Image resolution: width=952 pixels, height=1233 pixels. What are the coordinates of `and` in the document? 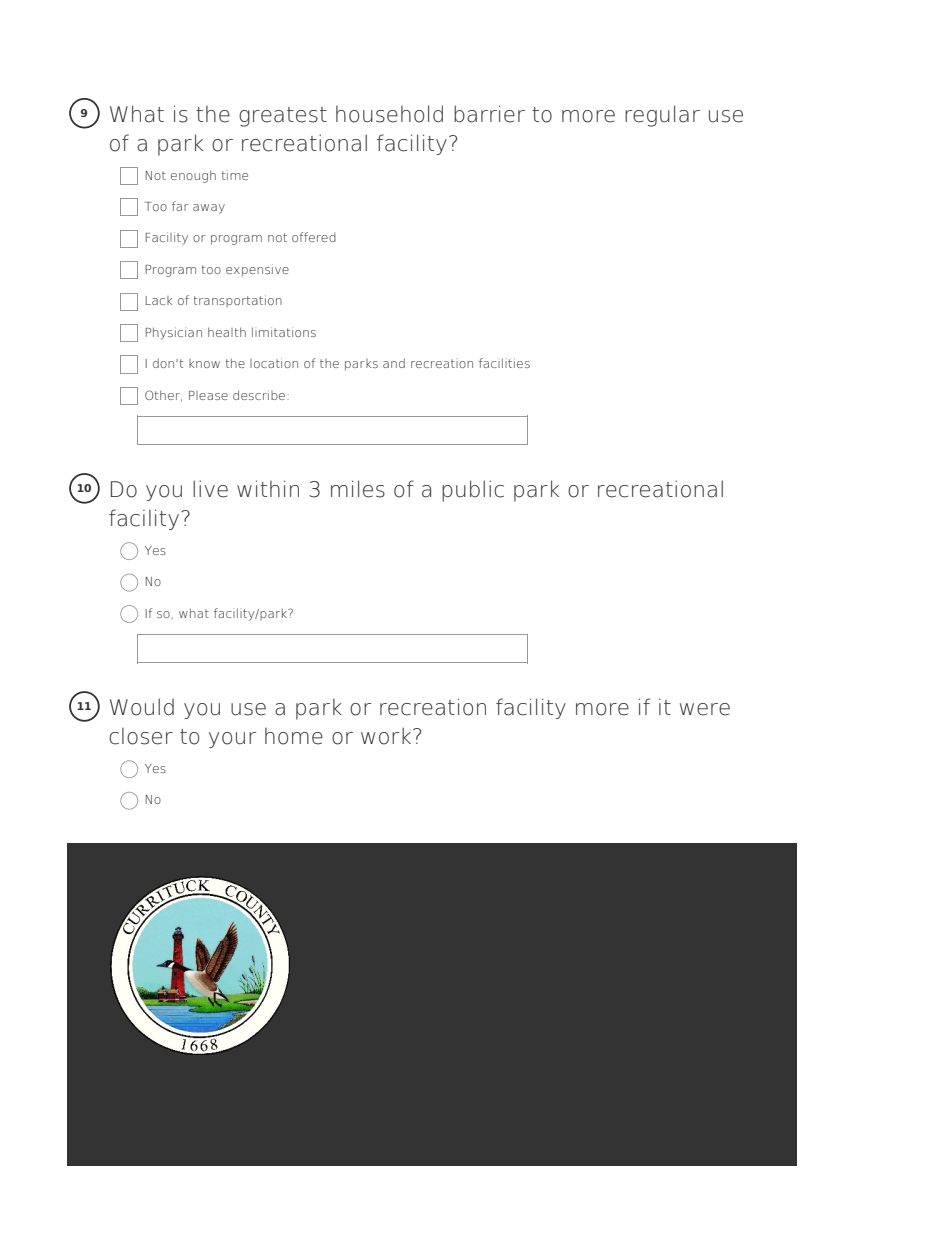 It's located at (394, 363).
